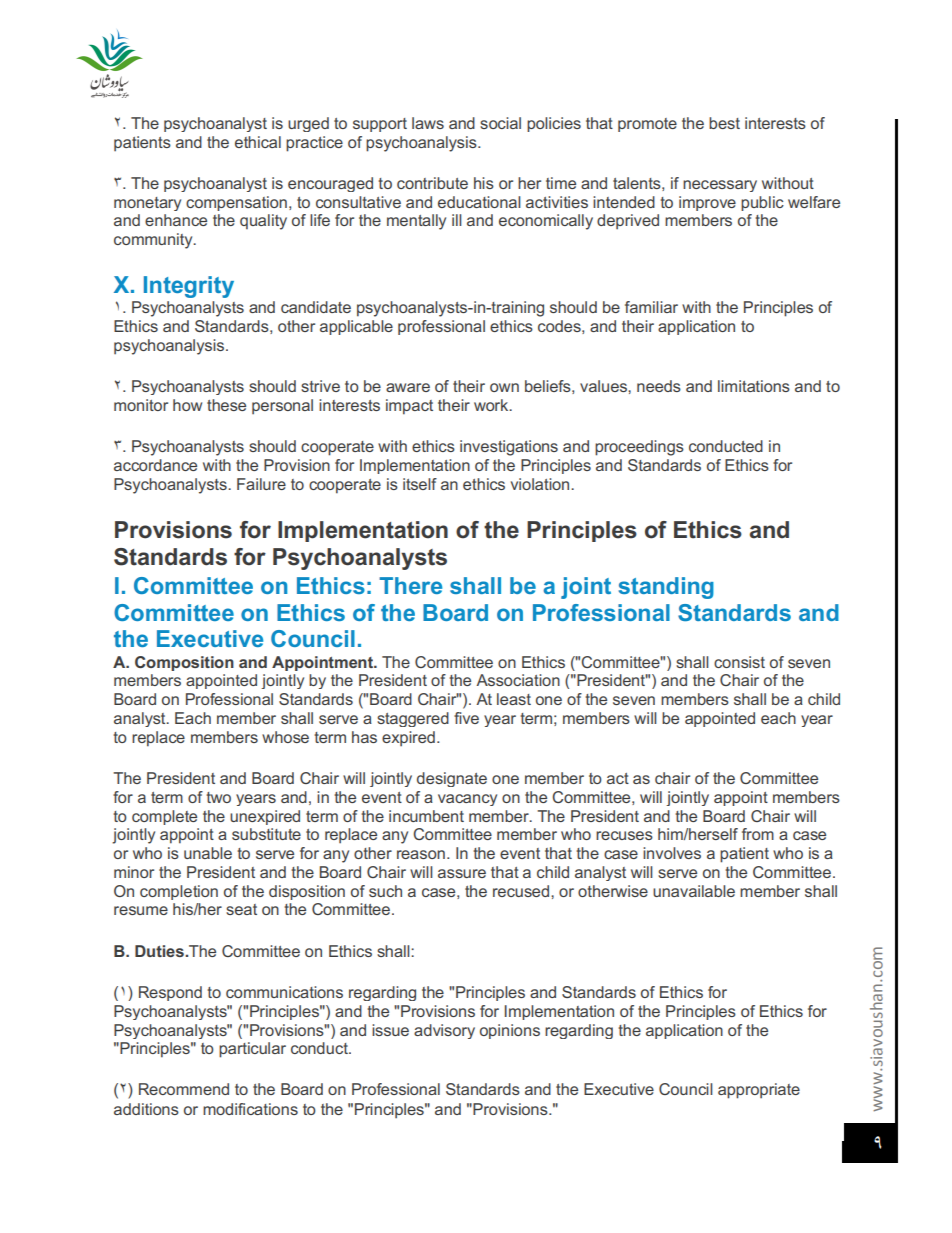 The height and width of the image is (1233, 952). Describe the element at coordinates (258, 142) in the image. I see `ethical` at that location.
